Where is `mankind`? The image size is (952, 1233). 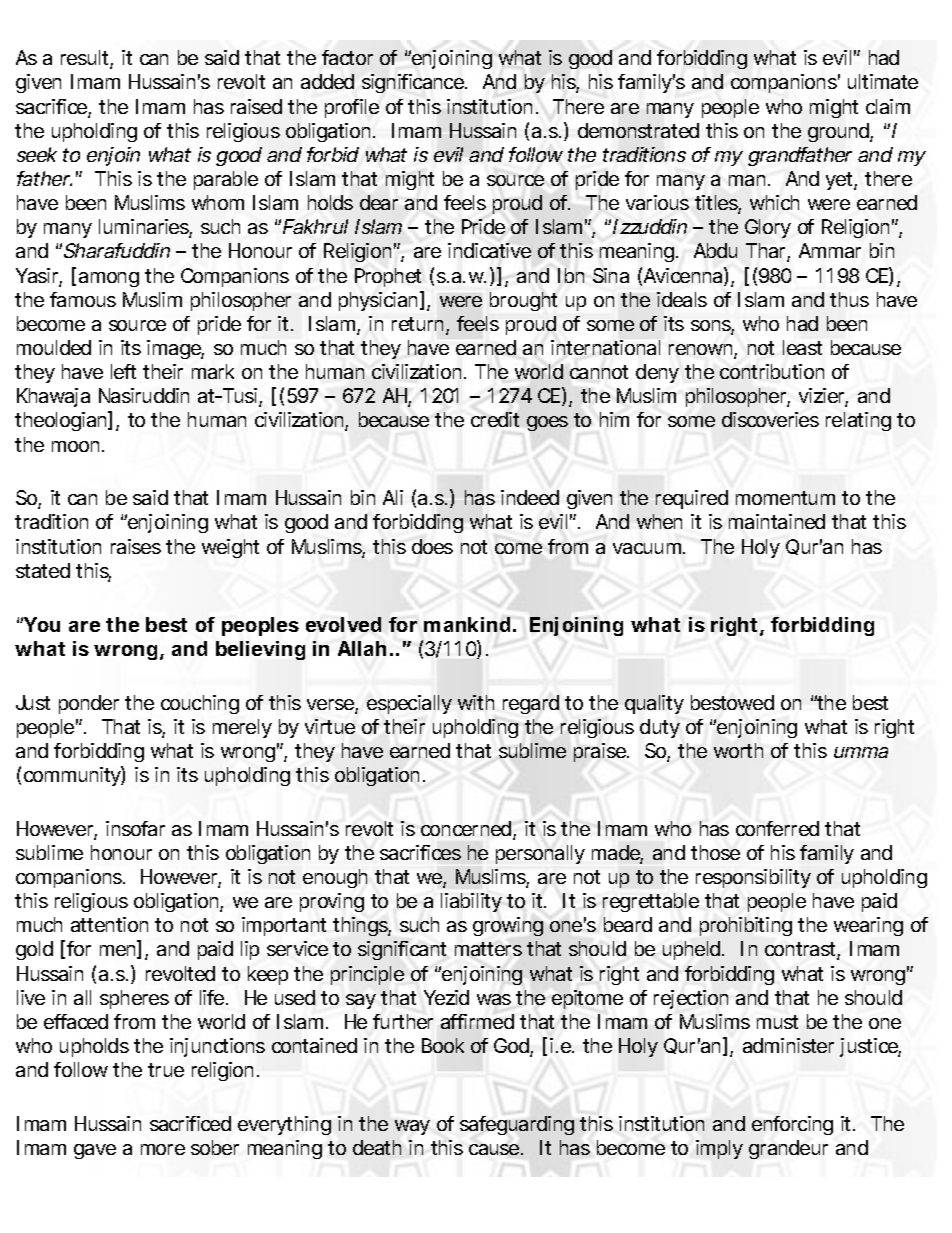
mankind is located at coordinates (467, 624).
